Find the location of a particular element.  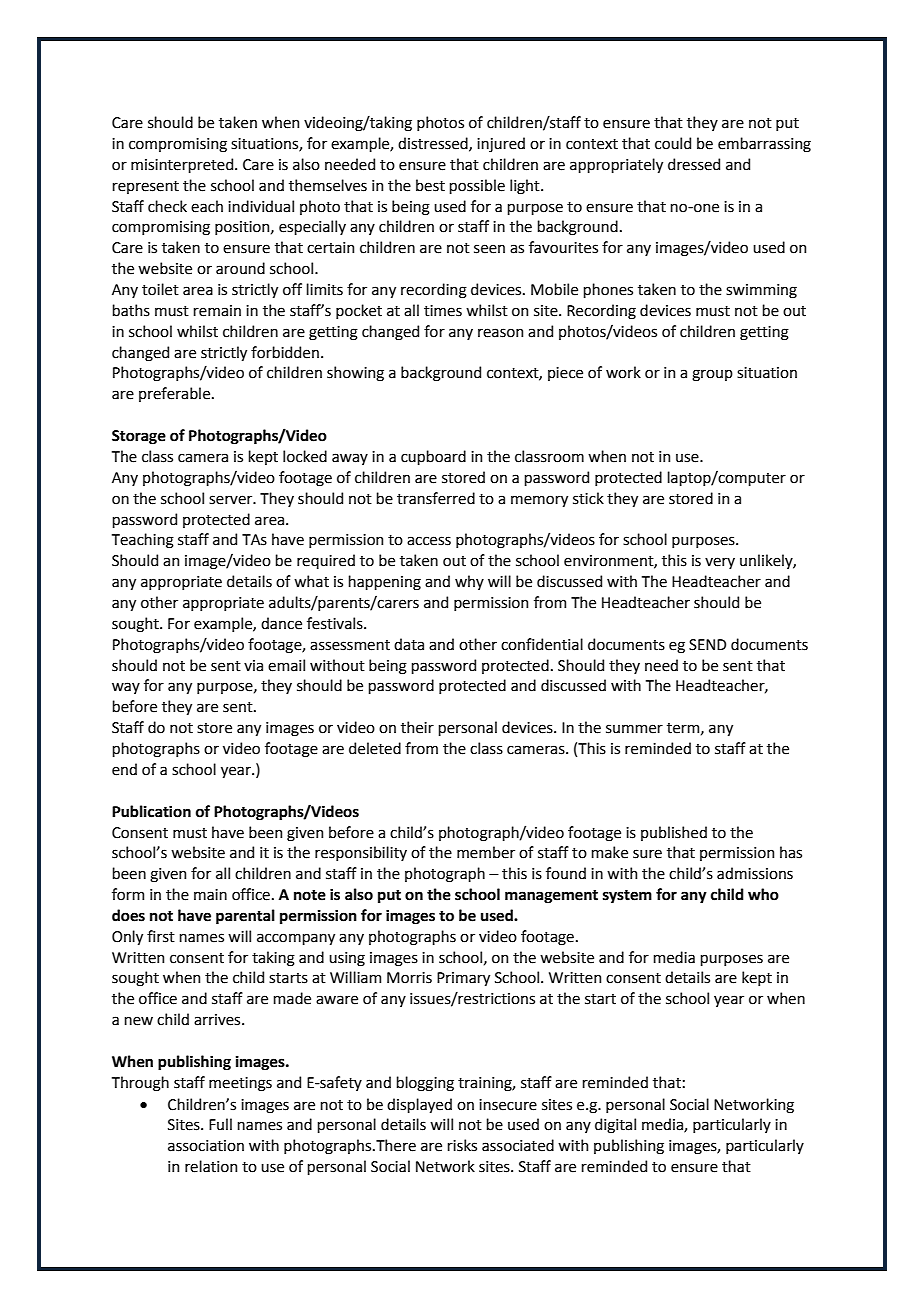

Publication is located at coordinates (151, 811).
